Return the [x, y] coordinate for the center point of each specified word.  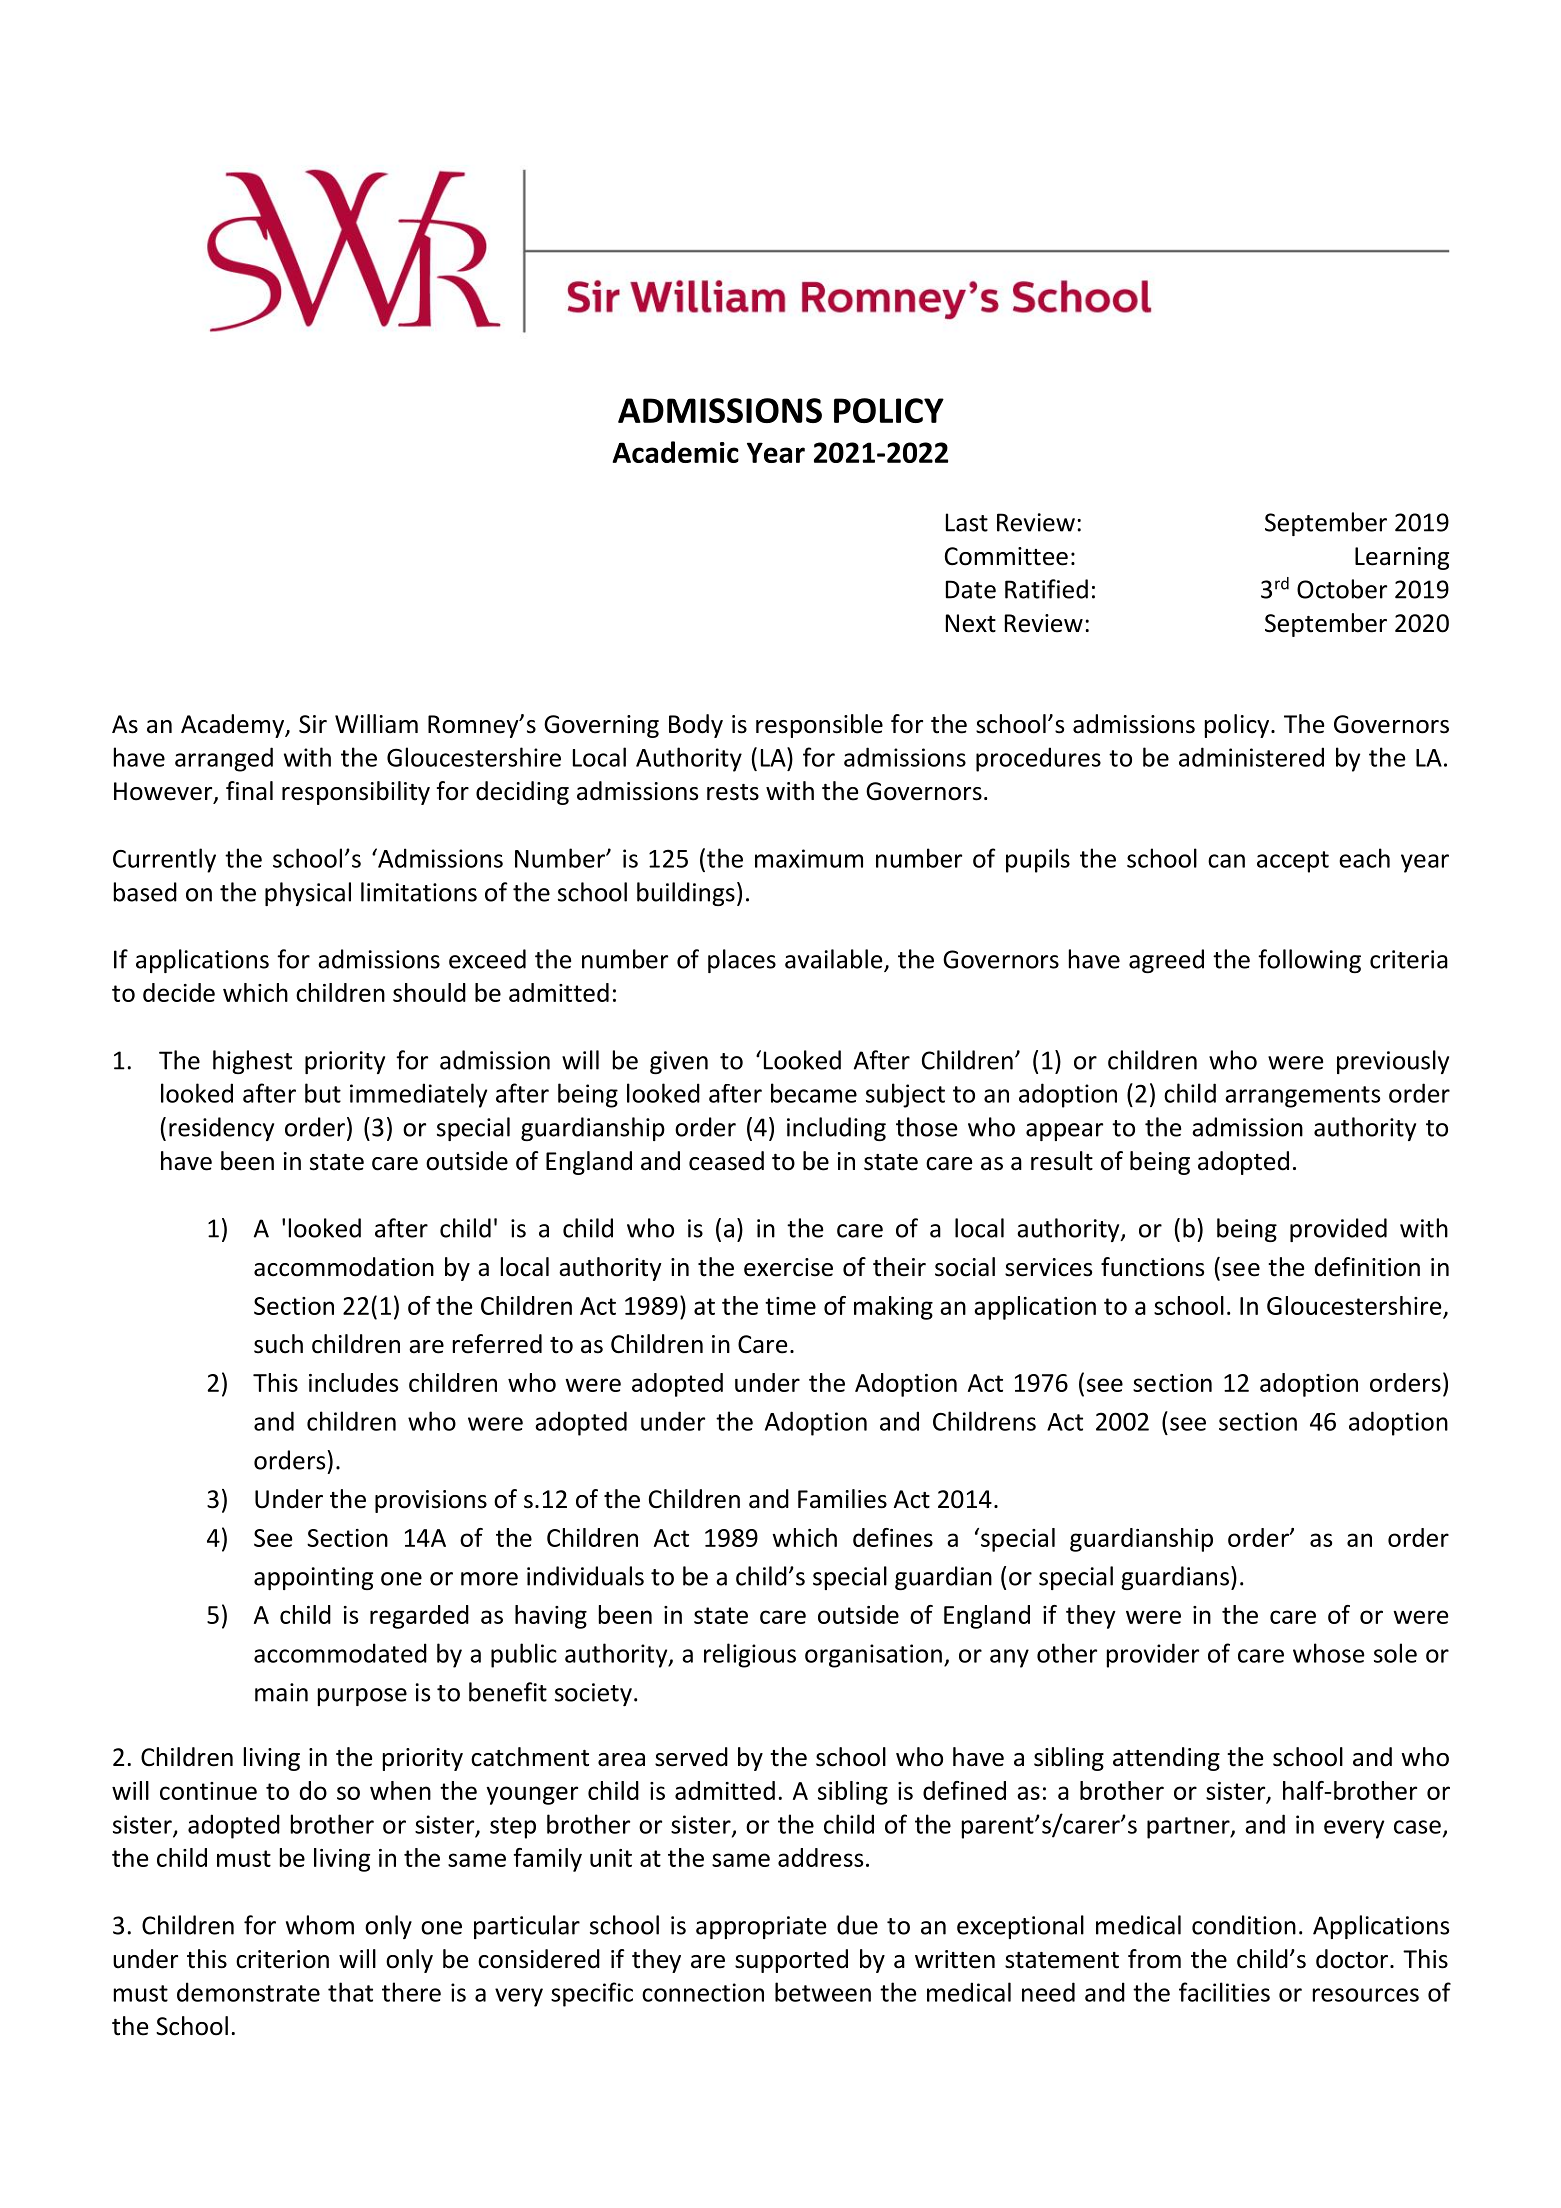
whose [1328, 1653]
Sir [313, 724]
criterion [282, 1959]
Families [842, 1499]
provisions [431, 1501]
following [1309, 961]
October [1342, 589]
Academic [675, 452]
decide [179, 992]
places [742, 961]
